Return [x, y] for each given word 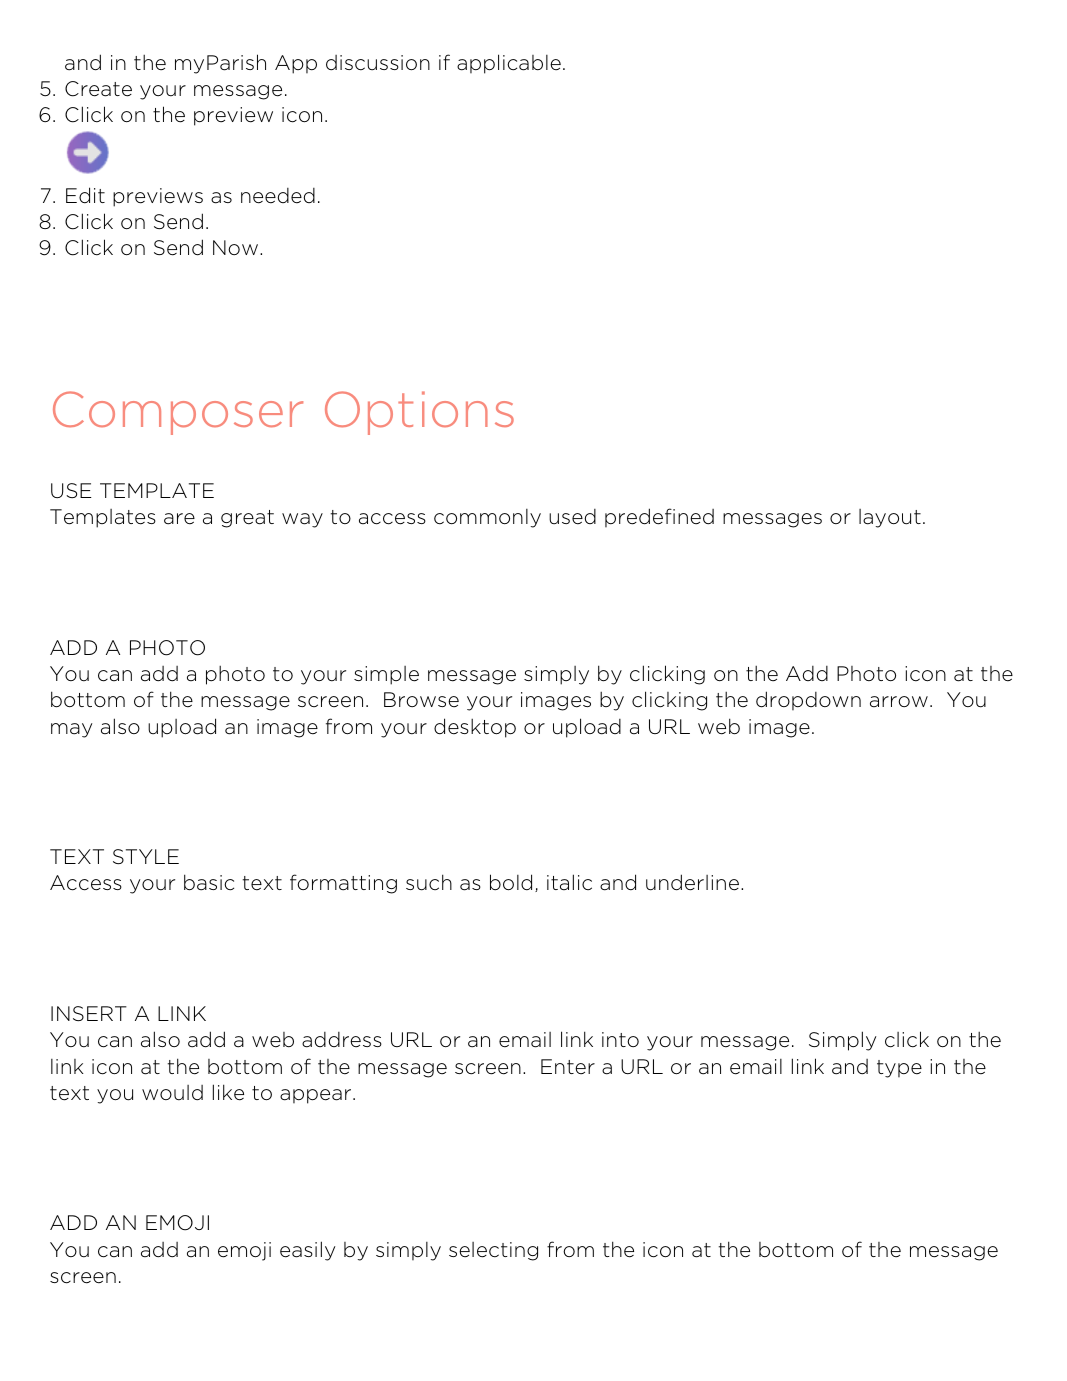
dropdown [808, 700]
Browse [421, 700]
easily [307, 1251]
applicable [509, 64]
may [71, 730]
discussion [378, 63]
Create [98, 89]
